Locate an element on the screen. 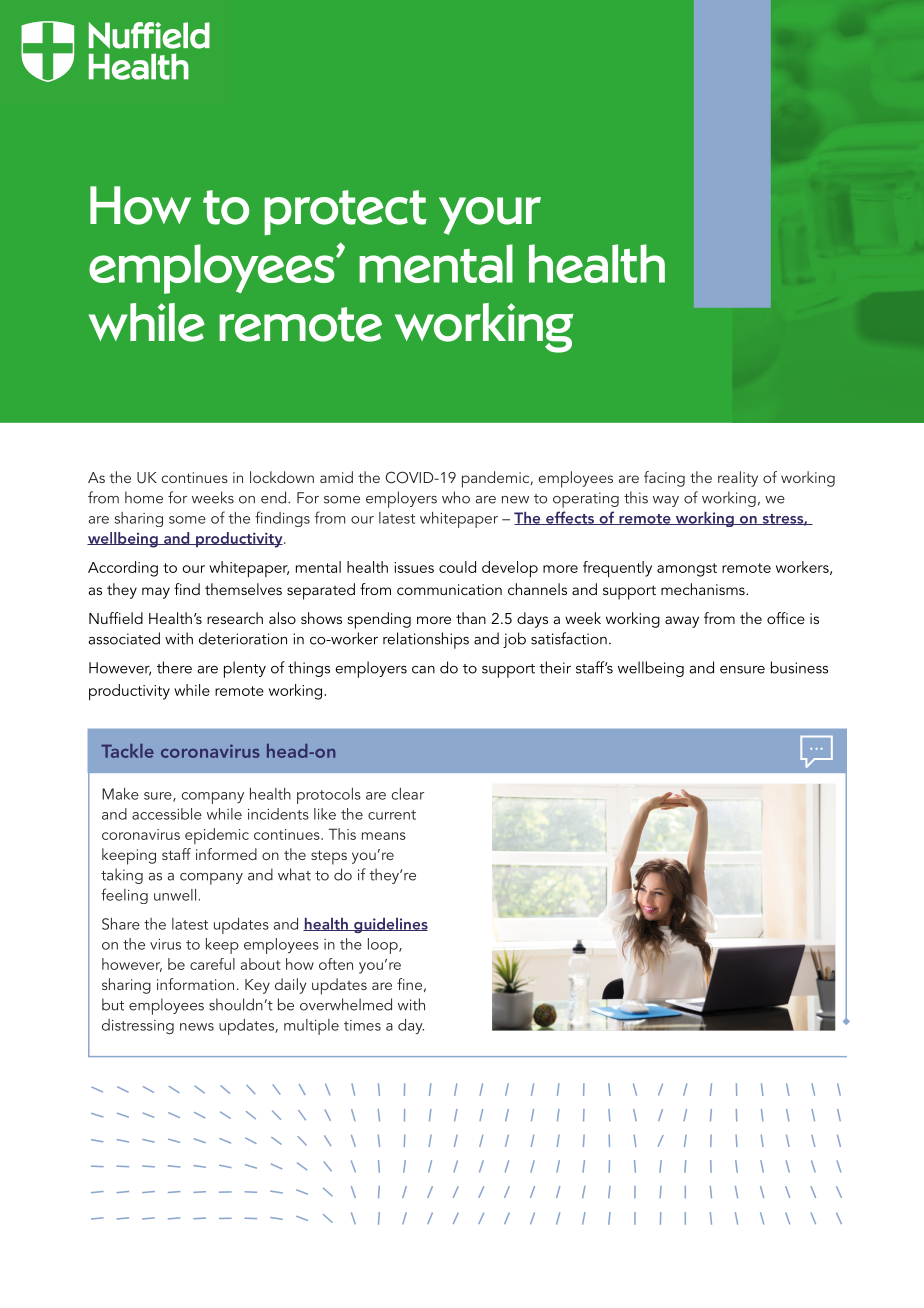 This screenshot has height=1308, width=924. reality is located at coordinates (738, 479).
